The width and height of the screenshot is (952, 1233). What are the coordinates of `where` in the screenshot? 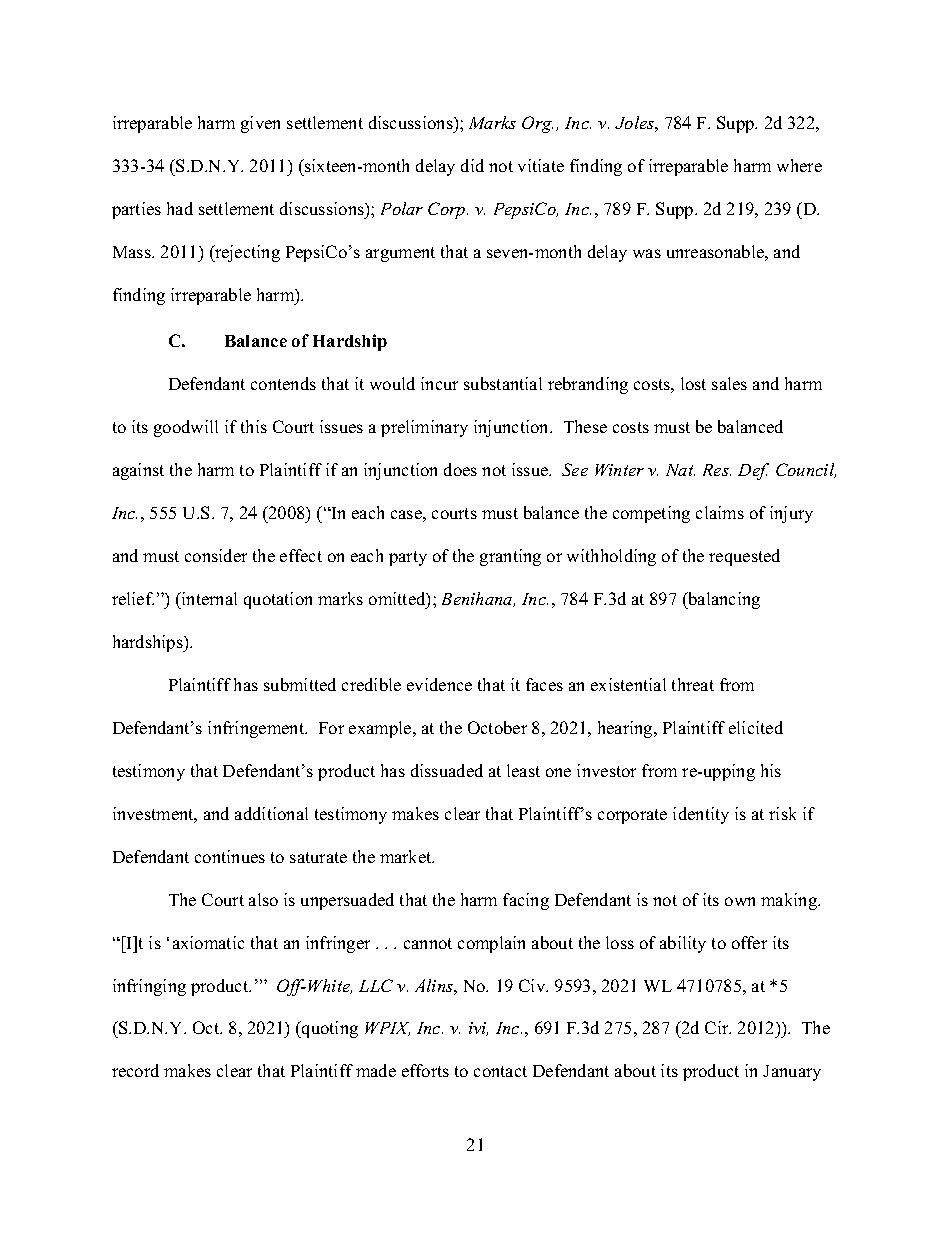 It's located at (799, 165).
